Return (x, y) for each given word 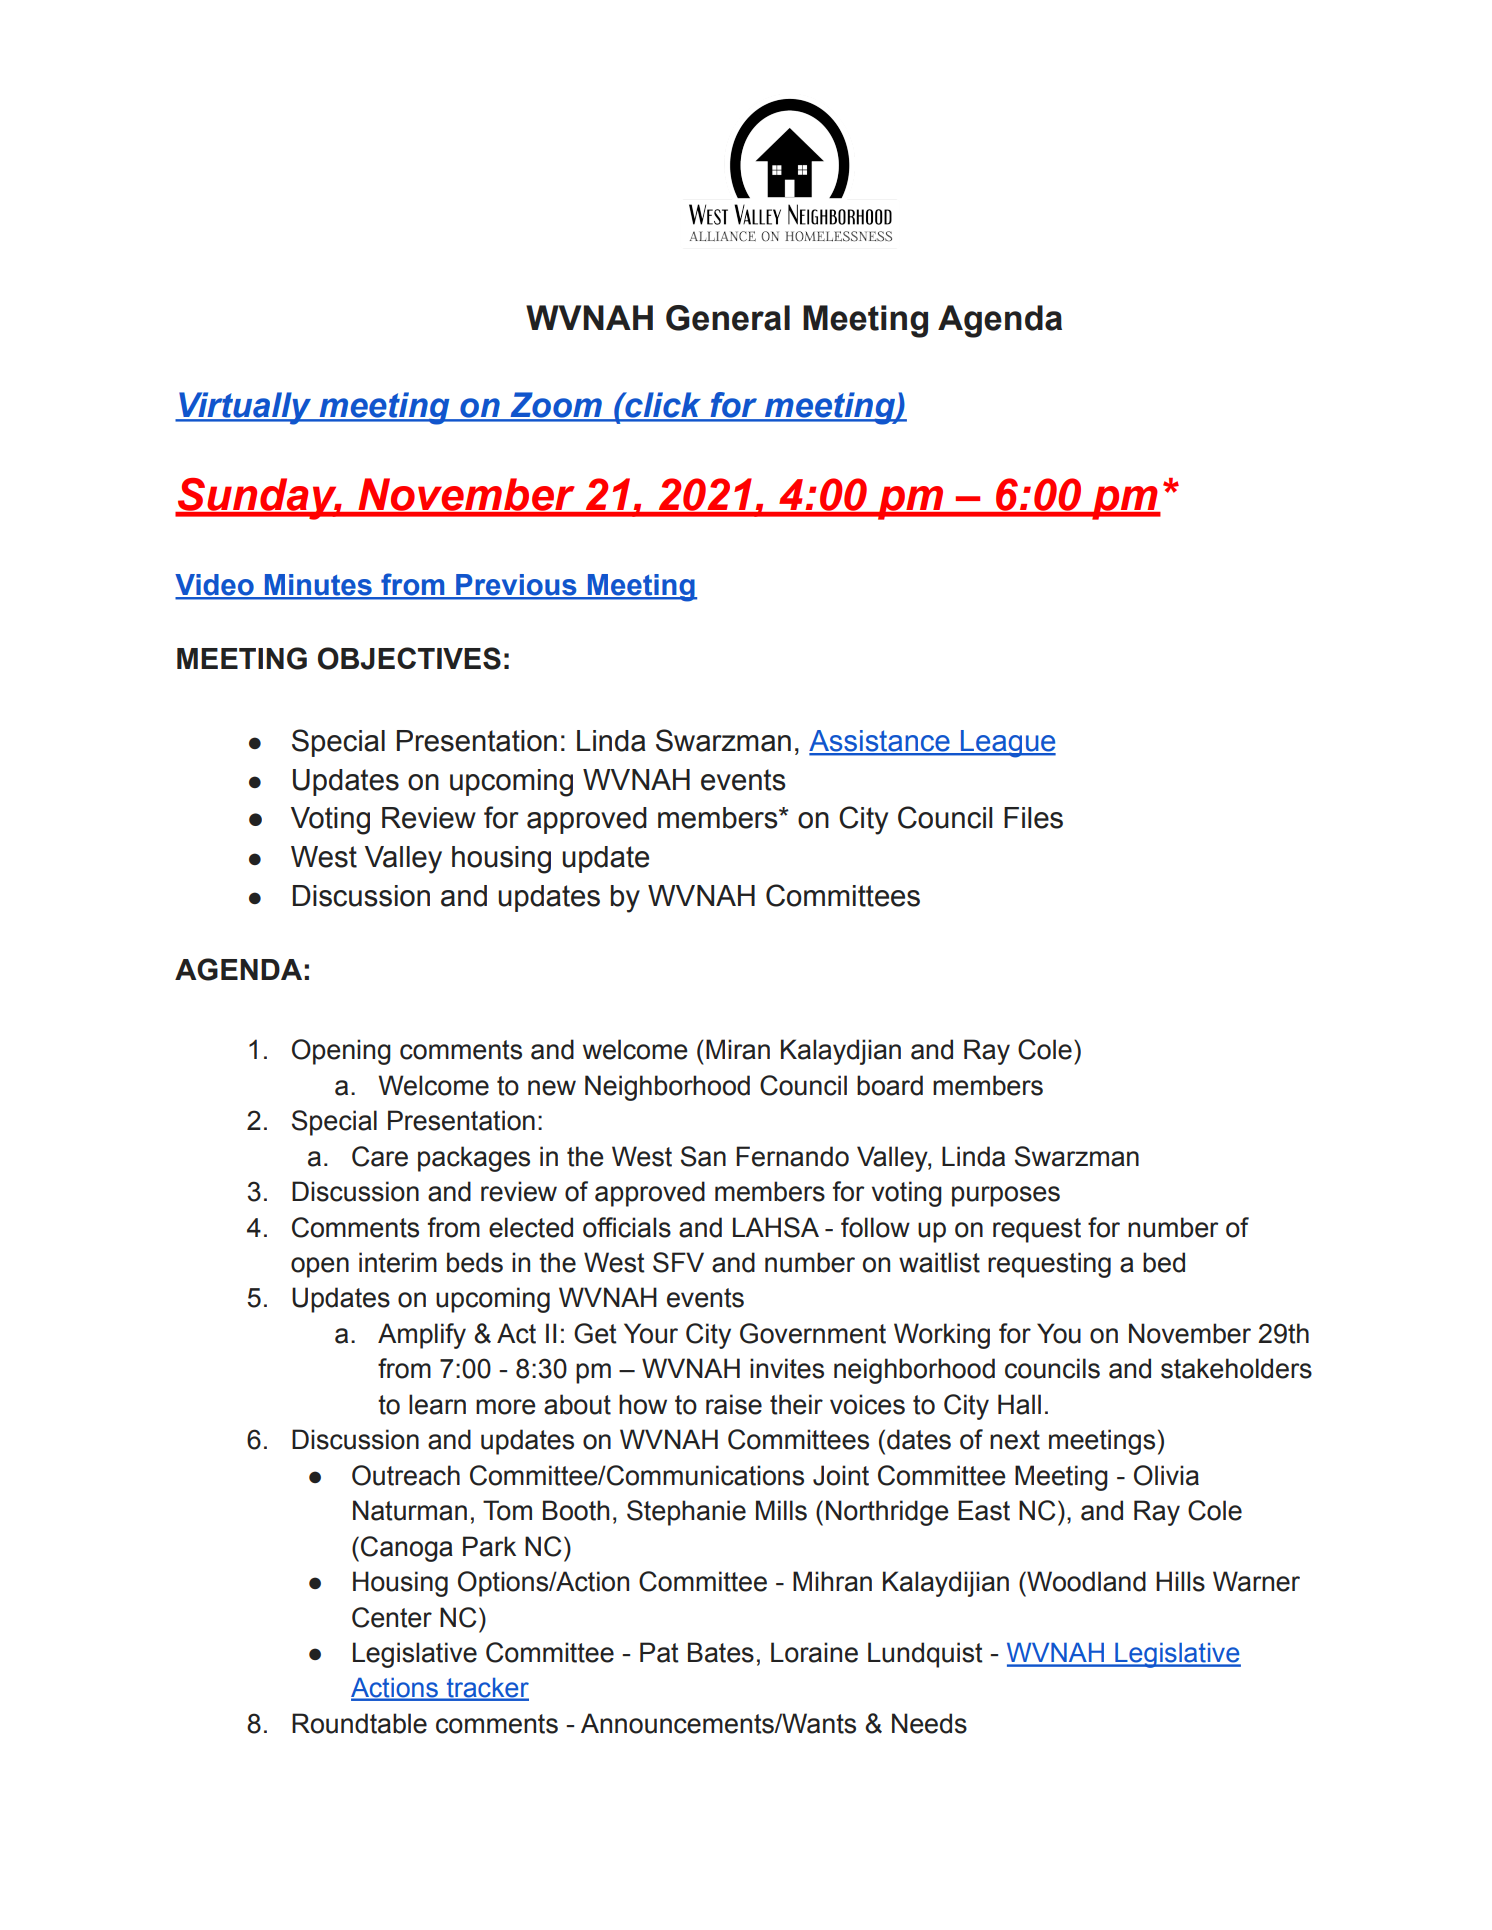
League (1007, 744)
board (890, 1085)
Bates (721, 1652)
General (728, 318)
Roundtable (359, 1723)
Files (1033, 818)
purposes (1006, 1196)
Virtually (245, 408)
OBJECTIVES (409, 658)
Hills (1180, 1581)
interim (398, 1262)
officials (627, 1227)
